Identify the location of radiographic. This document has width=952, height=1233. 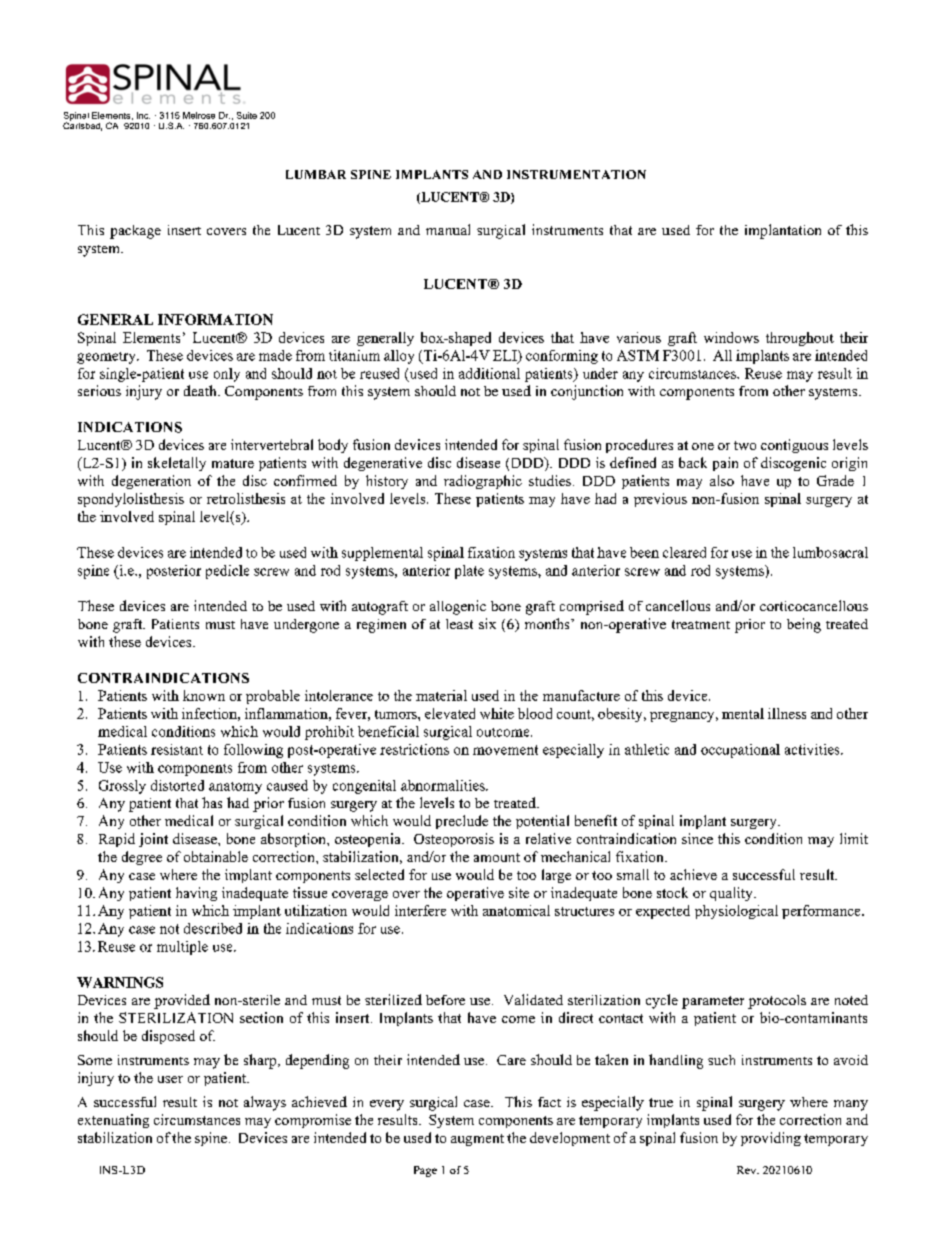
(483, 482).
